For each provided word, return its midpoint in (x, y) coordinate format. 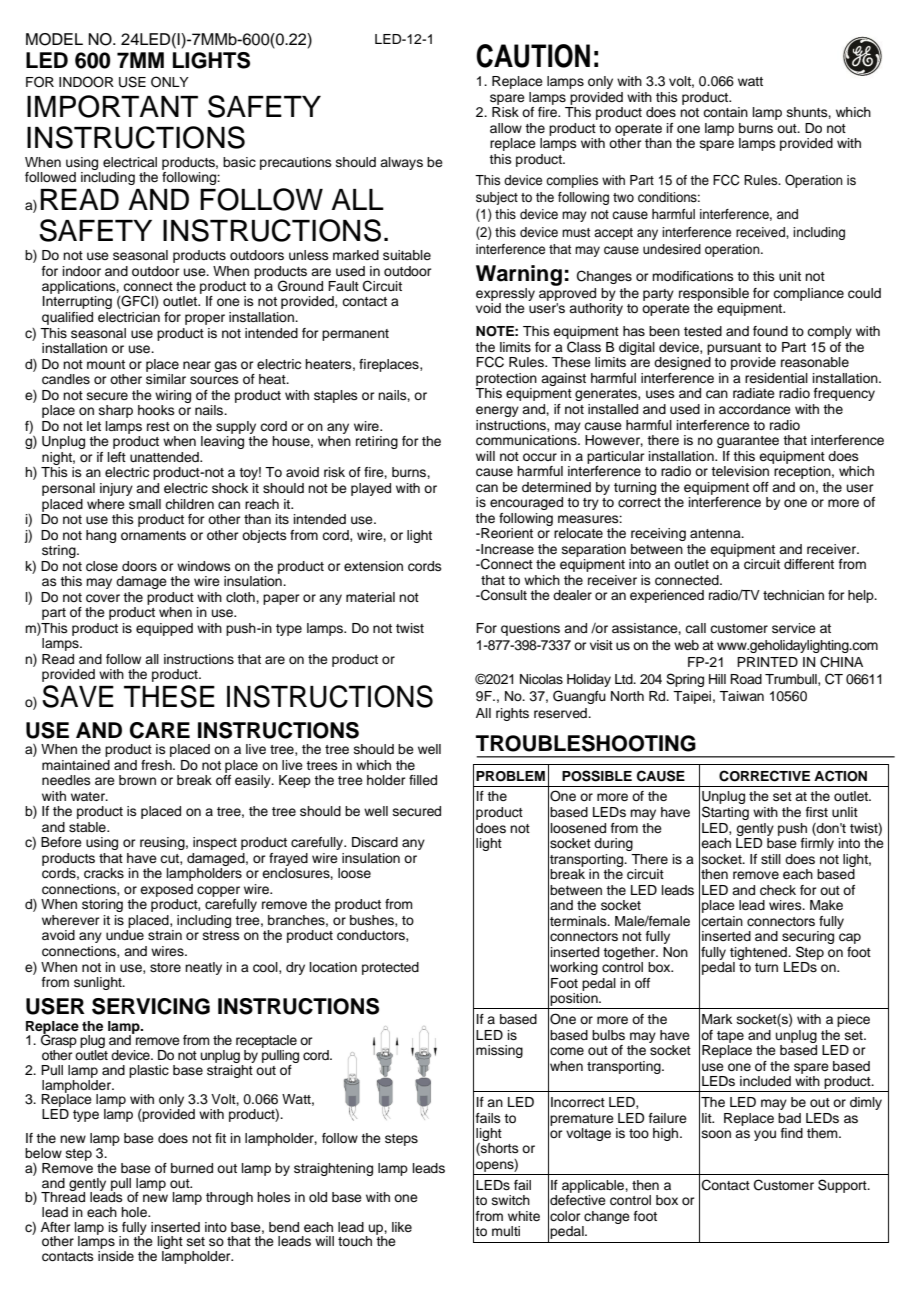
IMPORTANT (112, 106)
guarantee (748, 442)
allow (506, 128)
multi (506, 1231)
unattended (165, 457)
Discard (375, 842)
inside (116, 1256)
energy (497, 411)
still (771, 859)
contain (725, 112)
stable (88, 827)
